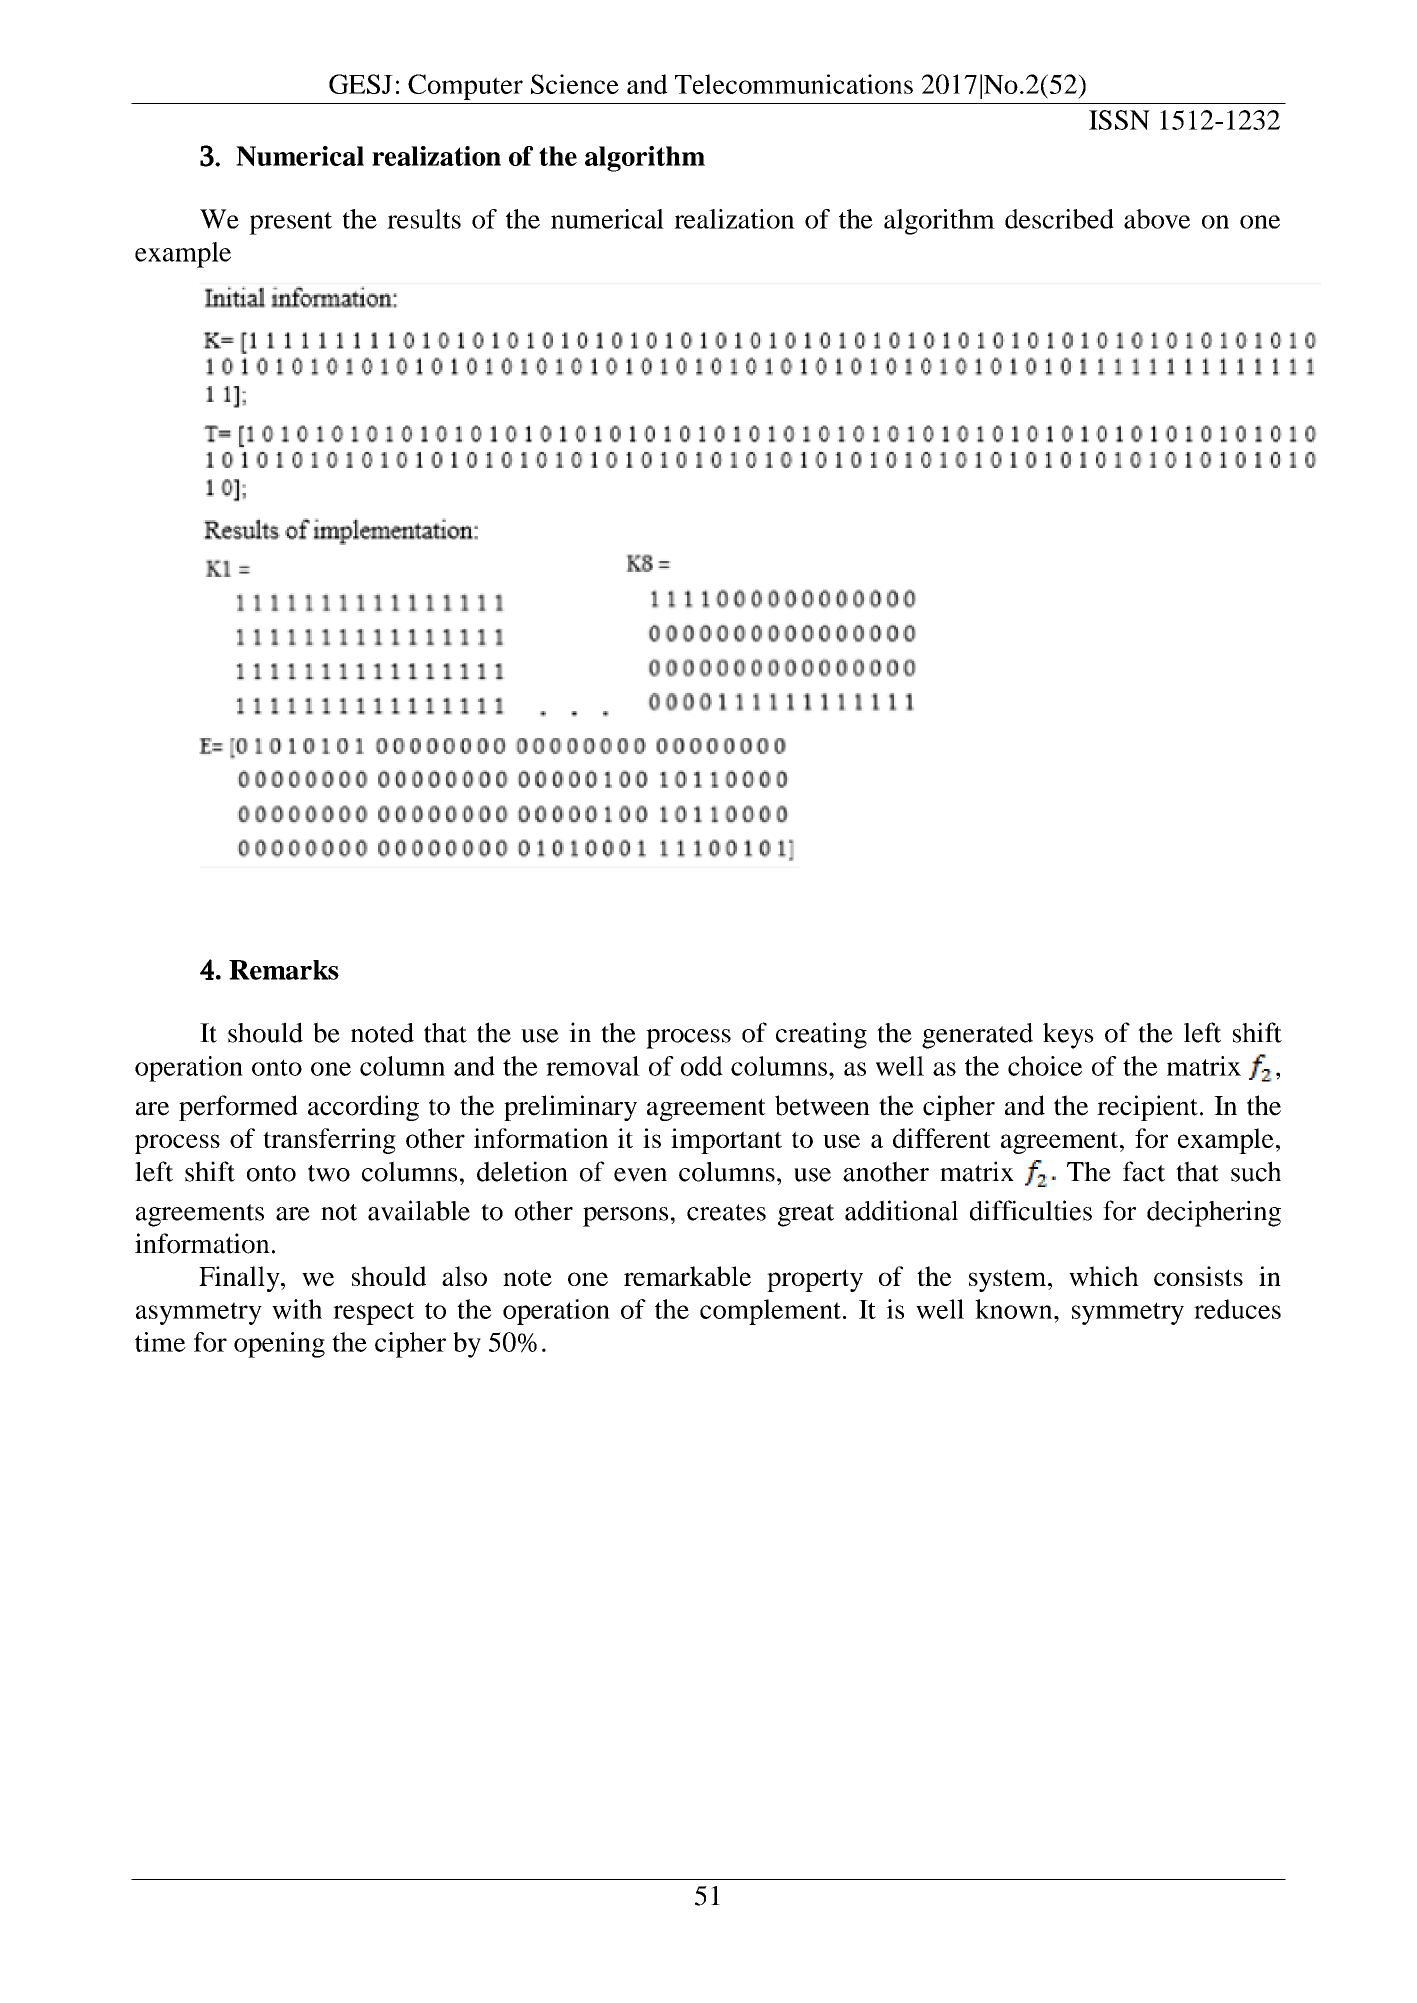  I want to click on creating, so click(821, 1035).
